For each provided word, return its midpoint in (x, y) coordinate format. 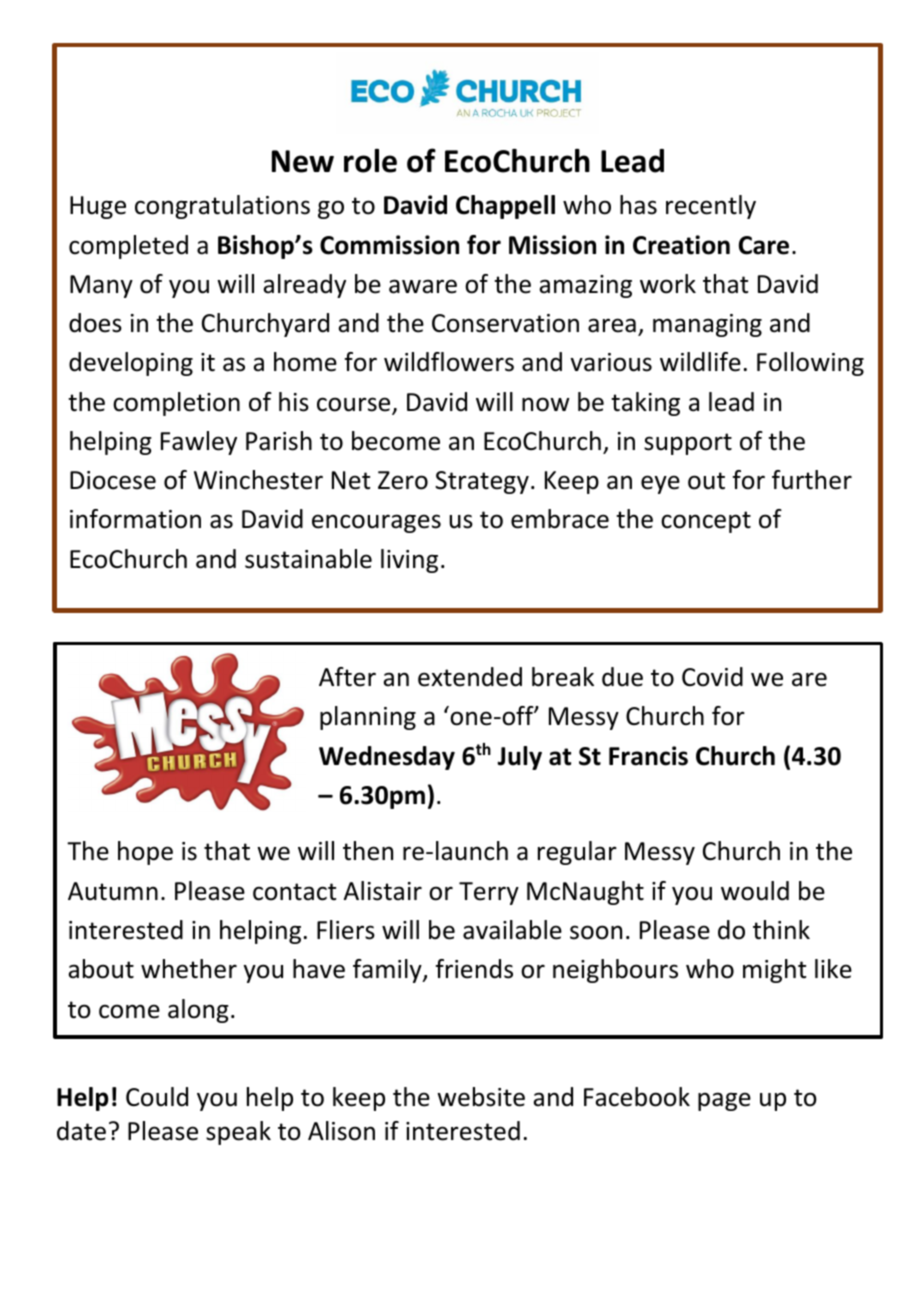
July (519, 758)
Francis (648, 756)
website (481, 1097)
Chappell (505, 207)
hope (145, 853)
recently (711, 207)
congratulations (222, 207)
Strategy (482, 482)
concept (706, 522)
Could (157, 1097)
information (135, 519)
